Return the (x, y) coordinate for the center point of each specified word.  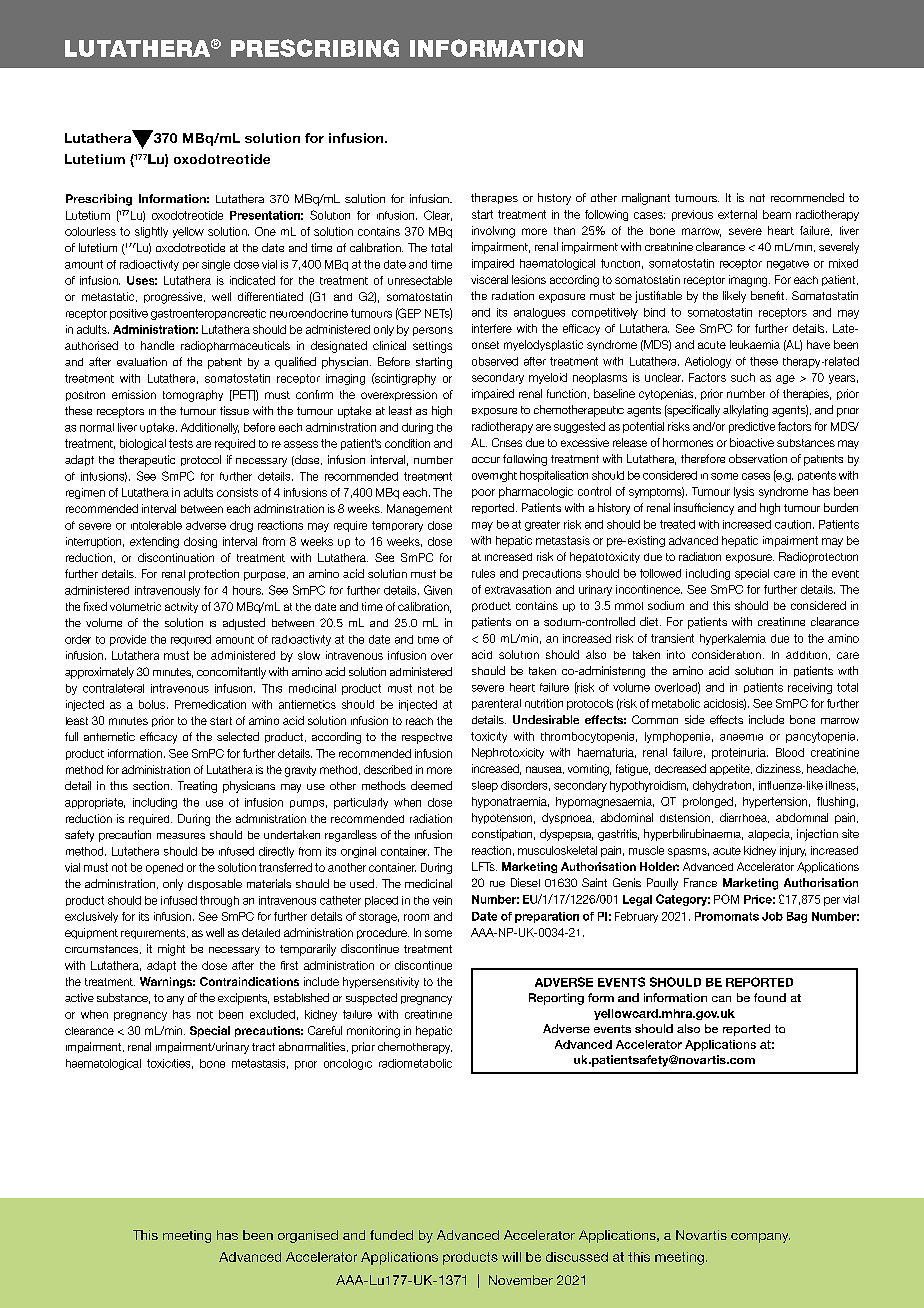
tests (181, 443)
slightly (151, 232)
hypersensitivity (381, 982)
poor (483, 493)
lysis (744, 492)
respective (427, 738)
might (171, 950)
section (151, 785)
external (737, 214)
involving (493, 232)
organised (308, 1236)
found (770, 997)
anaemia (741, 737)
